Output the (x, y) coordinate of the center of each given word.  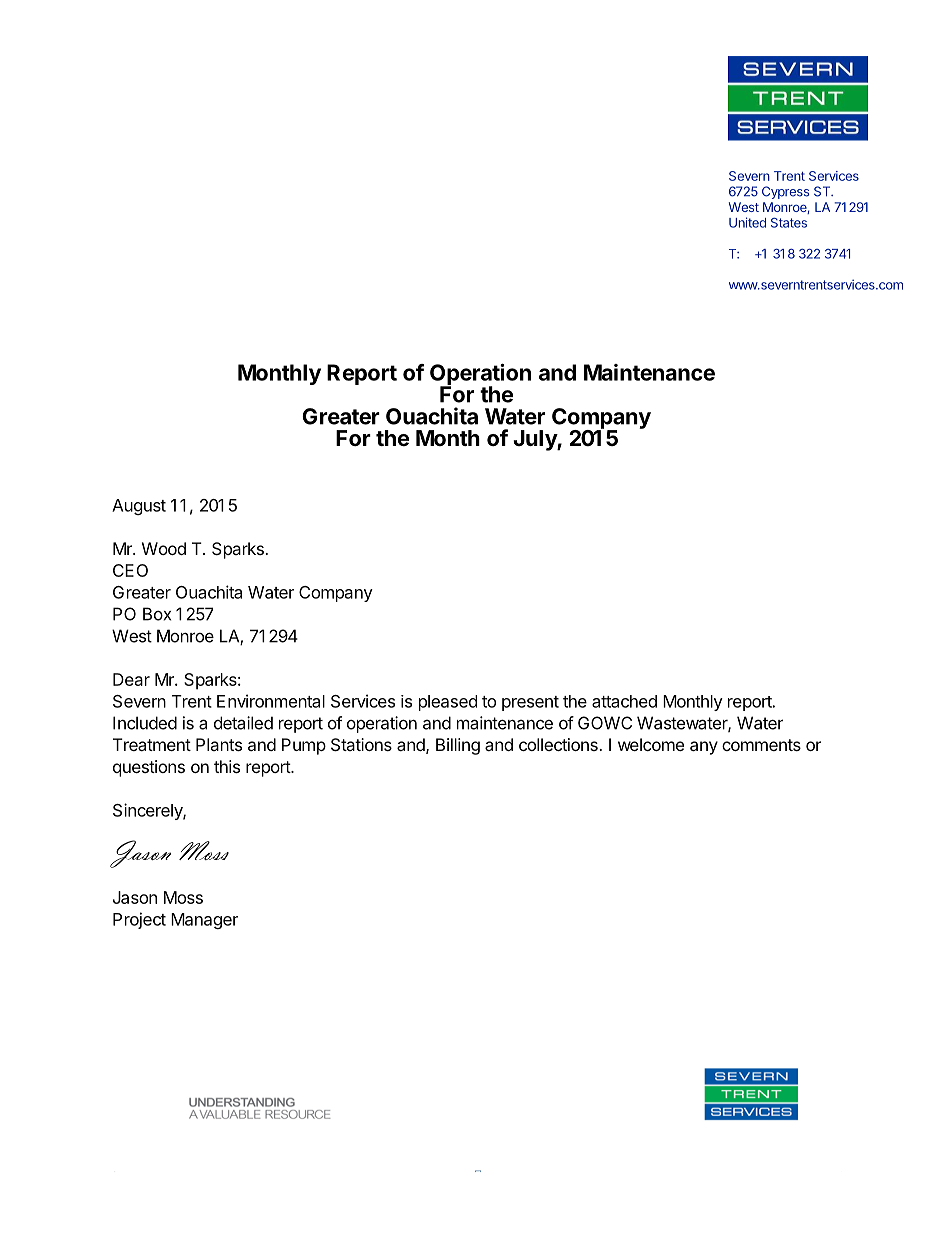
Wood (164, 548)
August (139, 507)
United (747, 222)
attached (624, 701)
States (789, 223)
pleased (448, 703)
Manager (204, 921)
